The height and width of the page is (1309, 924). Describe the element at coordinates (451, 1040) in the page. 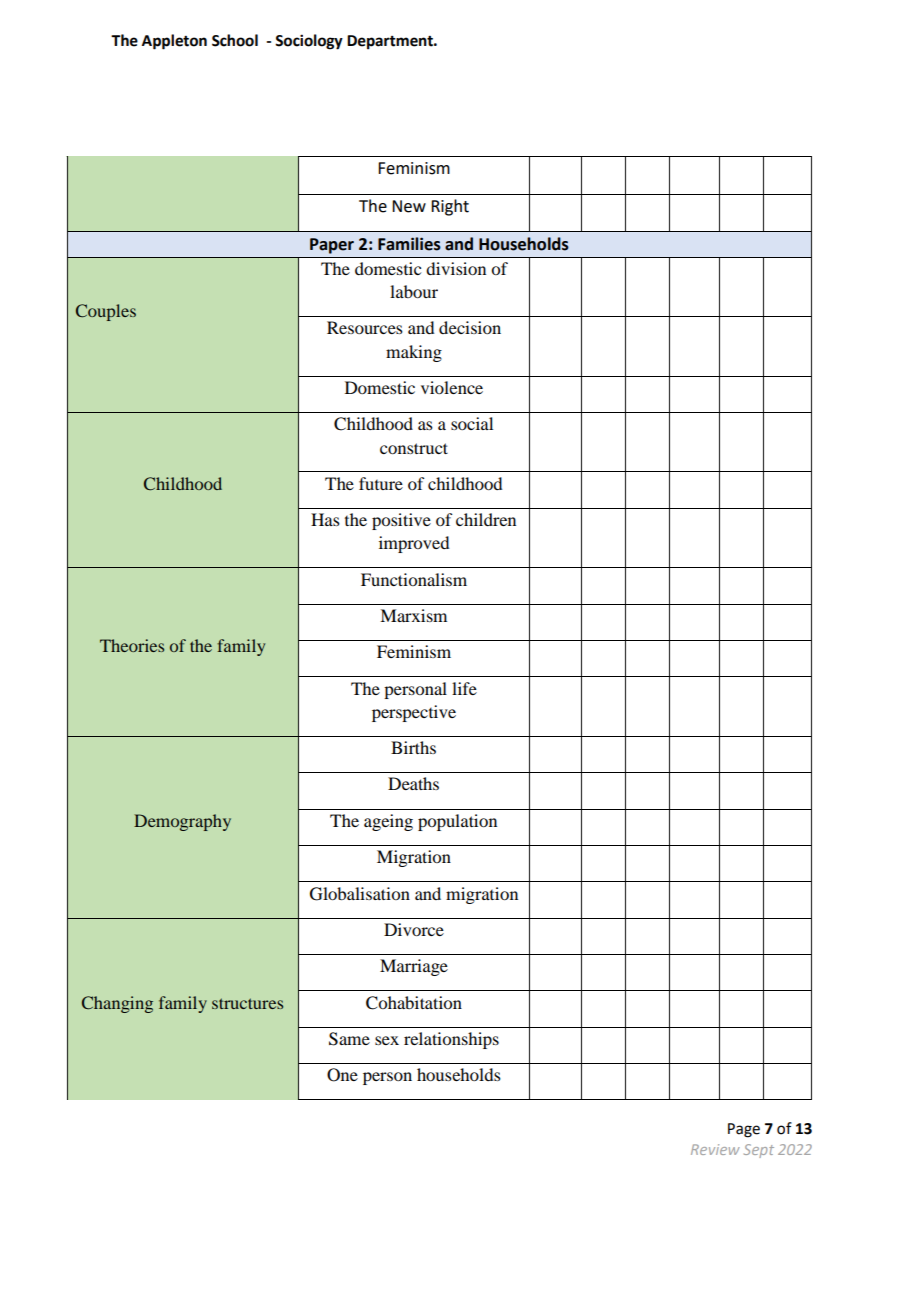

I see `relationships` at that location.
